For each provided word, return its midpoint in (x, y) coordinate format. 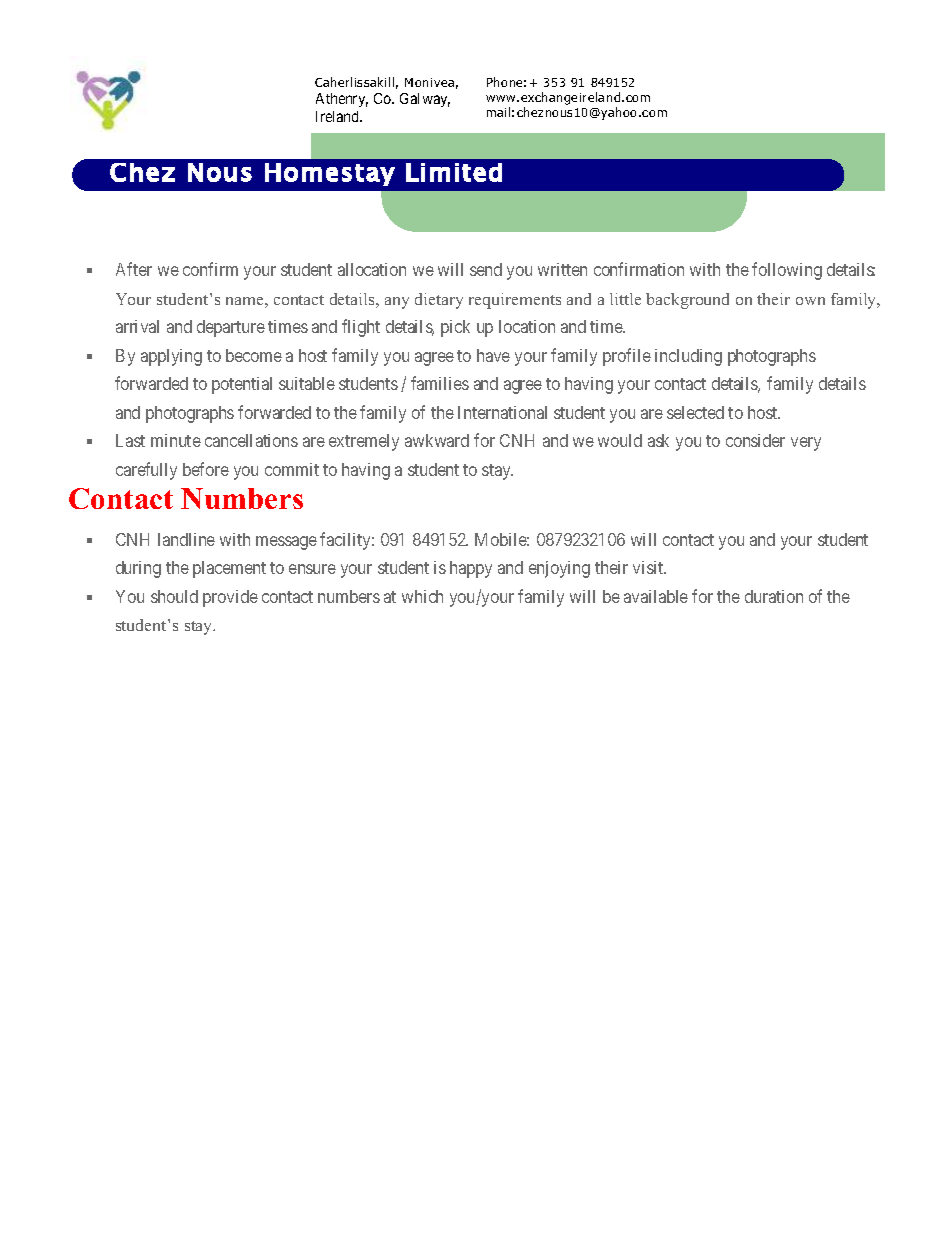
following (787, 271)
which (422, 596)
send (486, 269)
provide (230, 598)
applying (171, 357)
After (134, 269)
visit (649, 567)
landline (186, 539)
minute (176, 440)
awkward (437, 440)
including (688, 357)
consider (755, 440)
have (493, 355)
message (286, 543)
